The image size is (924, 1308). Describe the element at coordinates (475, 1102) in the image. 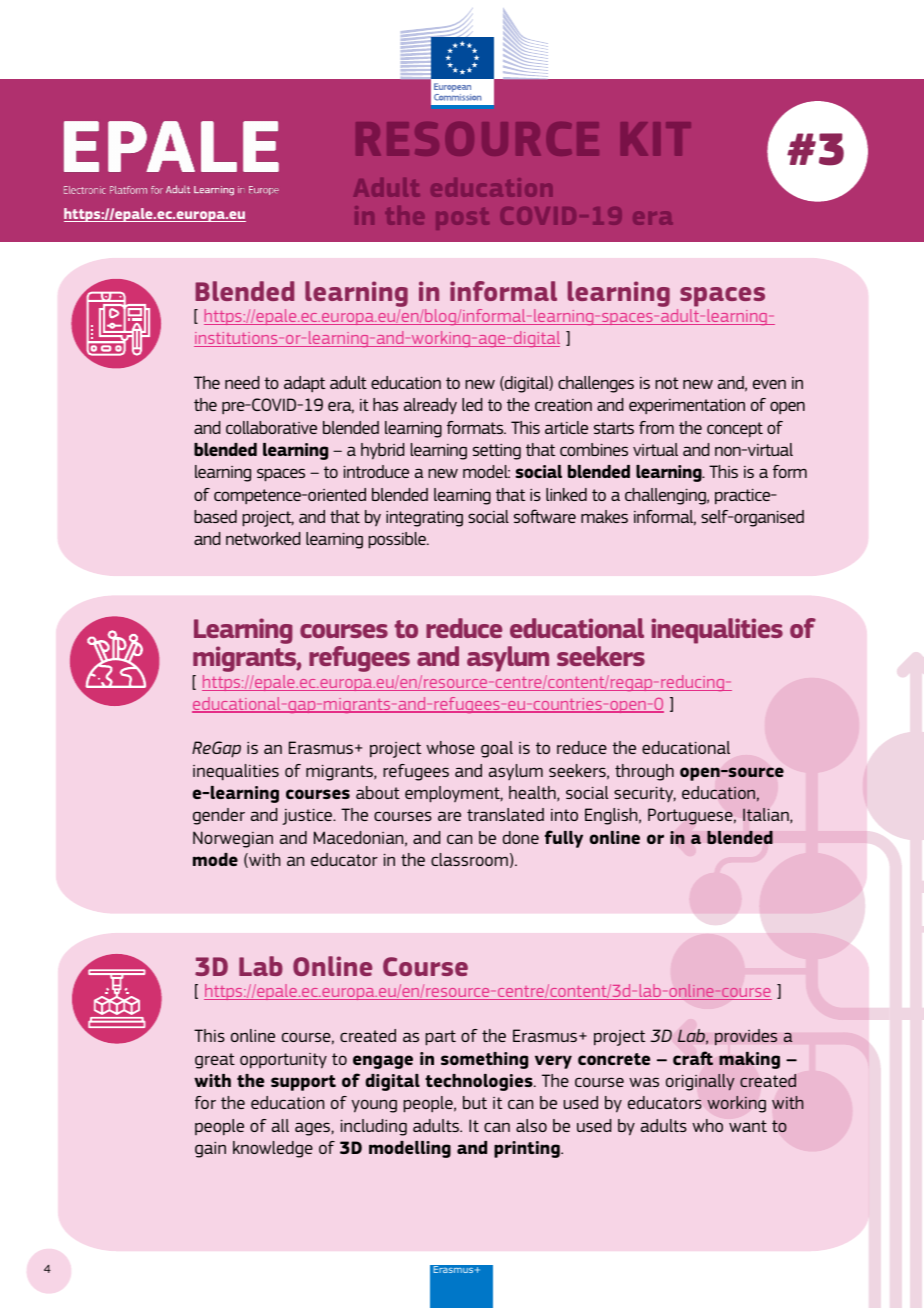

I see `but` at that location.
